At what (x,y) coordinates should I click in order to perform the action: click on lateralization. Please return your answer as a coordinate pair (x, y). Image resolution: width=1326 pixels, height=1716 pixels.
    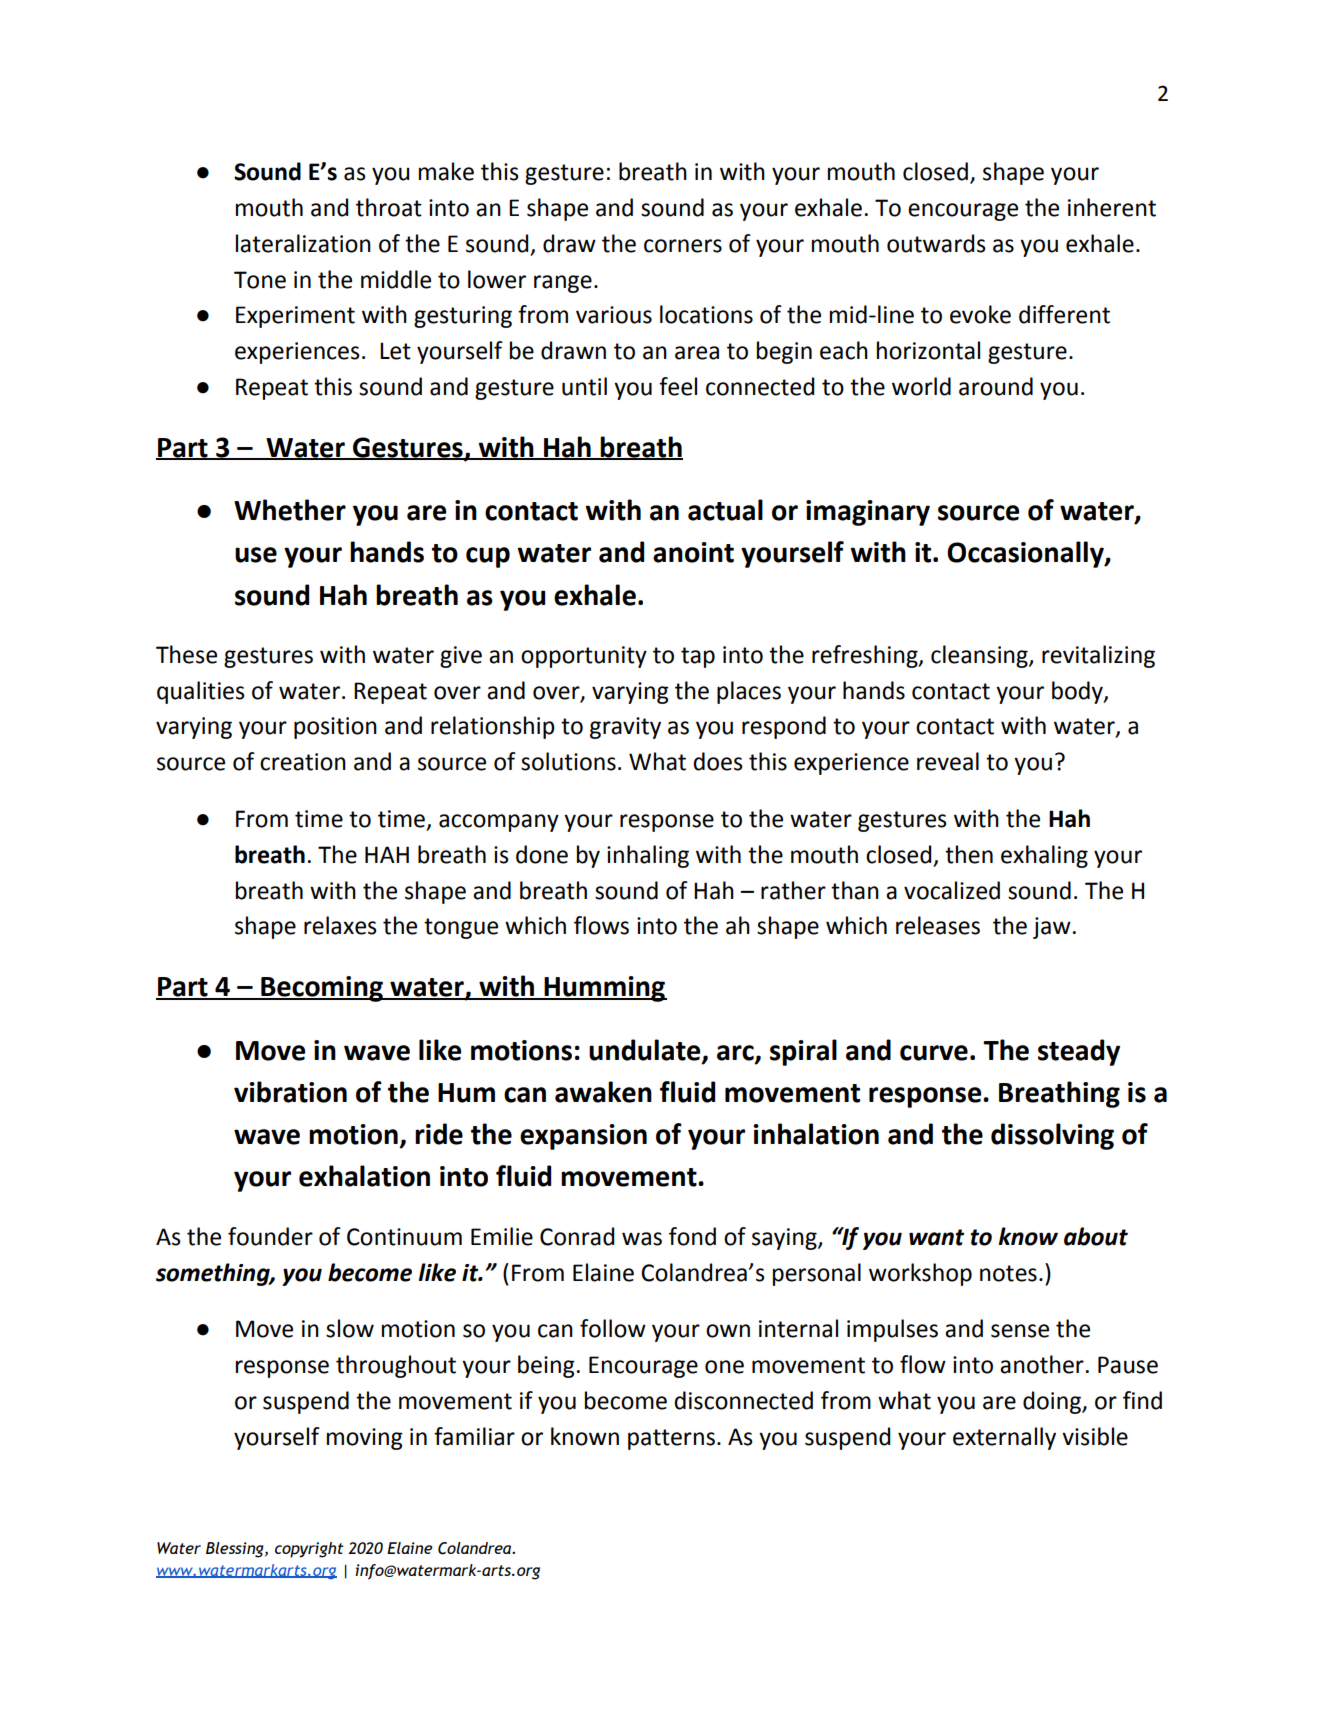
    Looking at the image, I should click on (303, 243).
